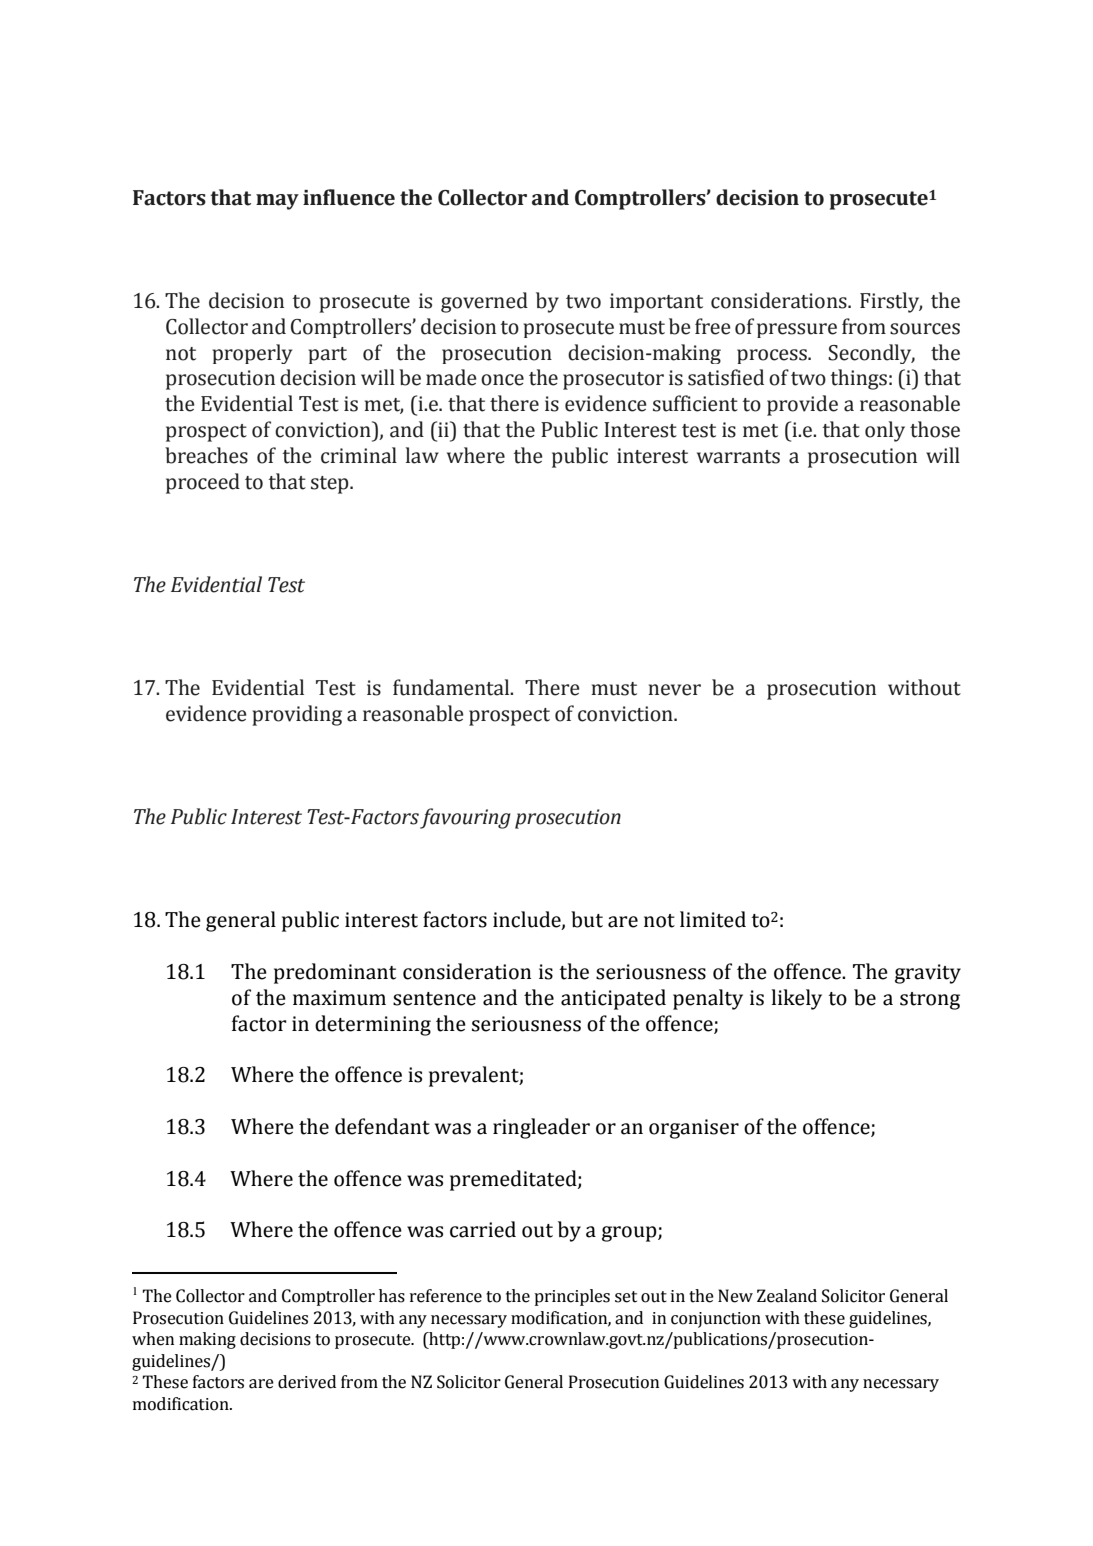 The width and height of the document is (1093, 1546). I want to click on anticipated, so click(613, 999).
